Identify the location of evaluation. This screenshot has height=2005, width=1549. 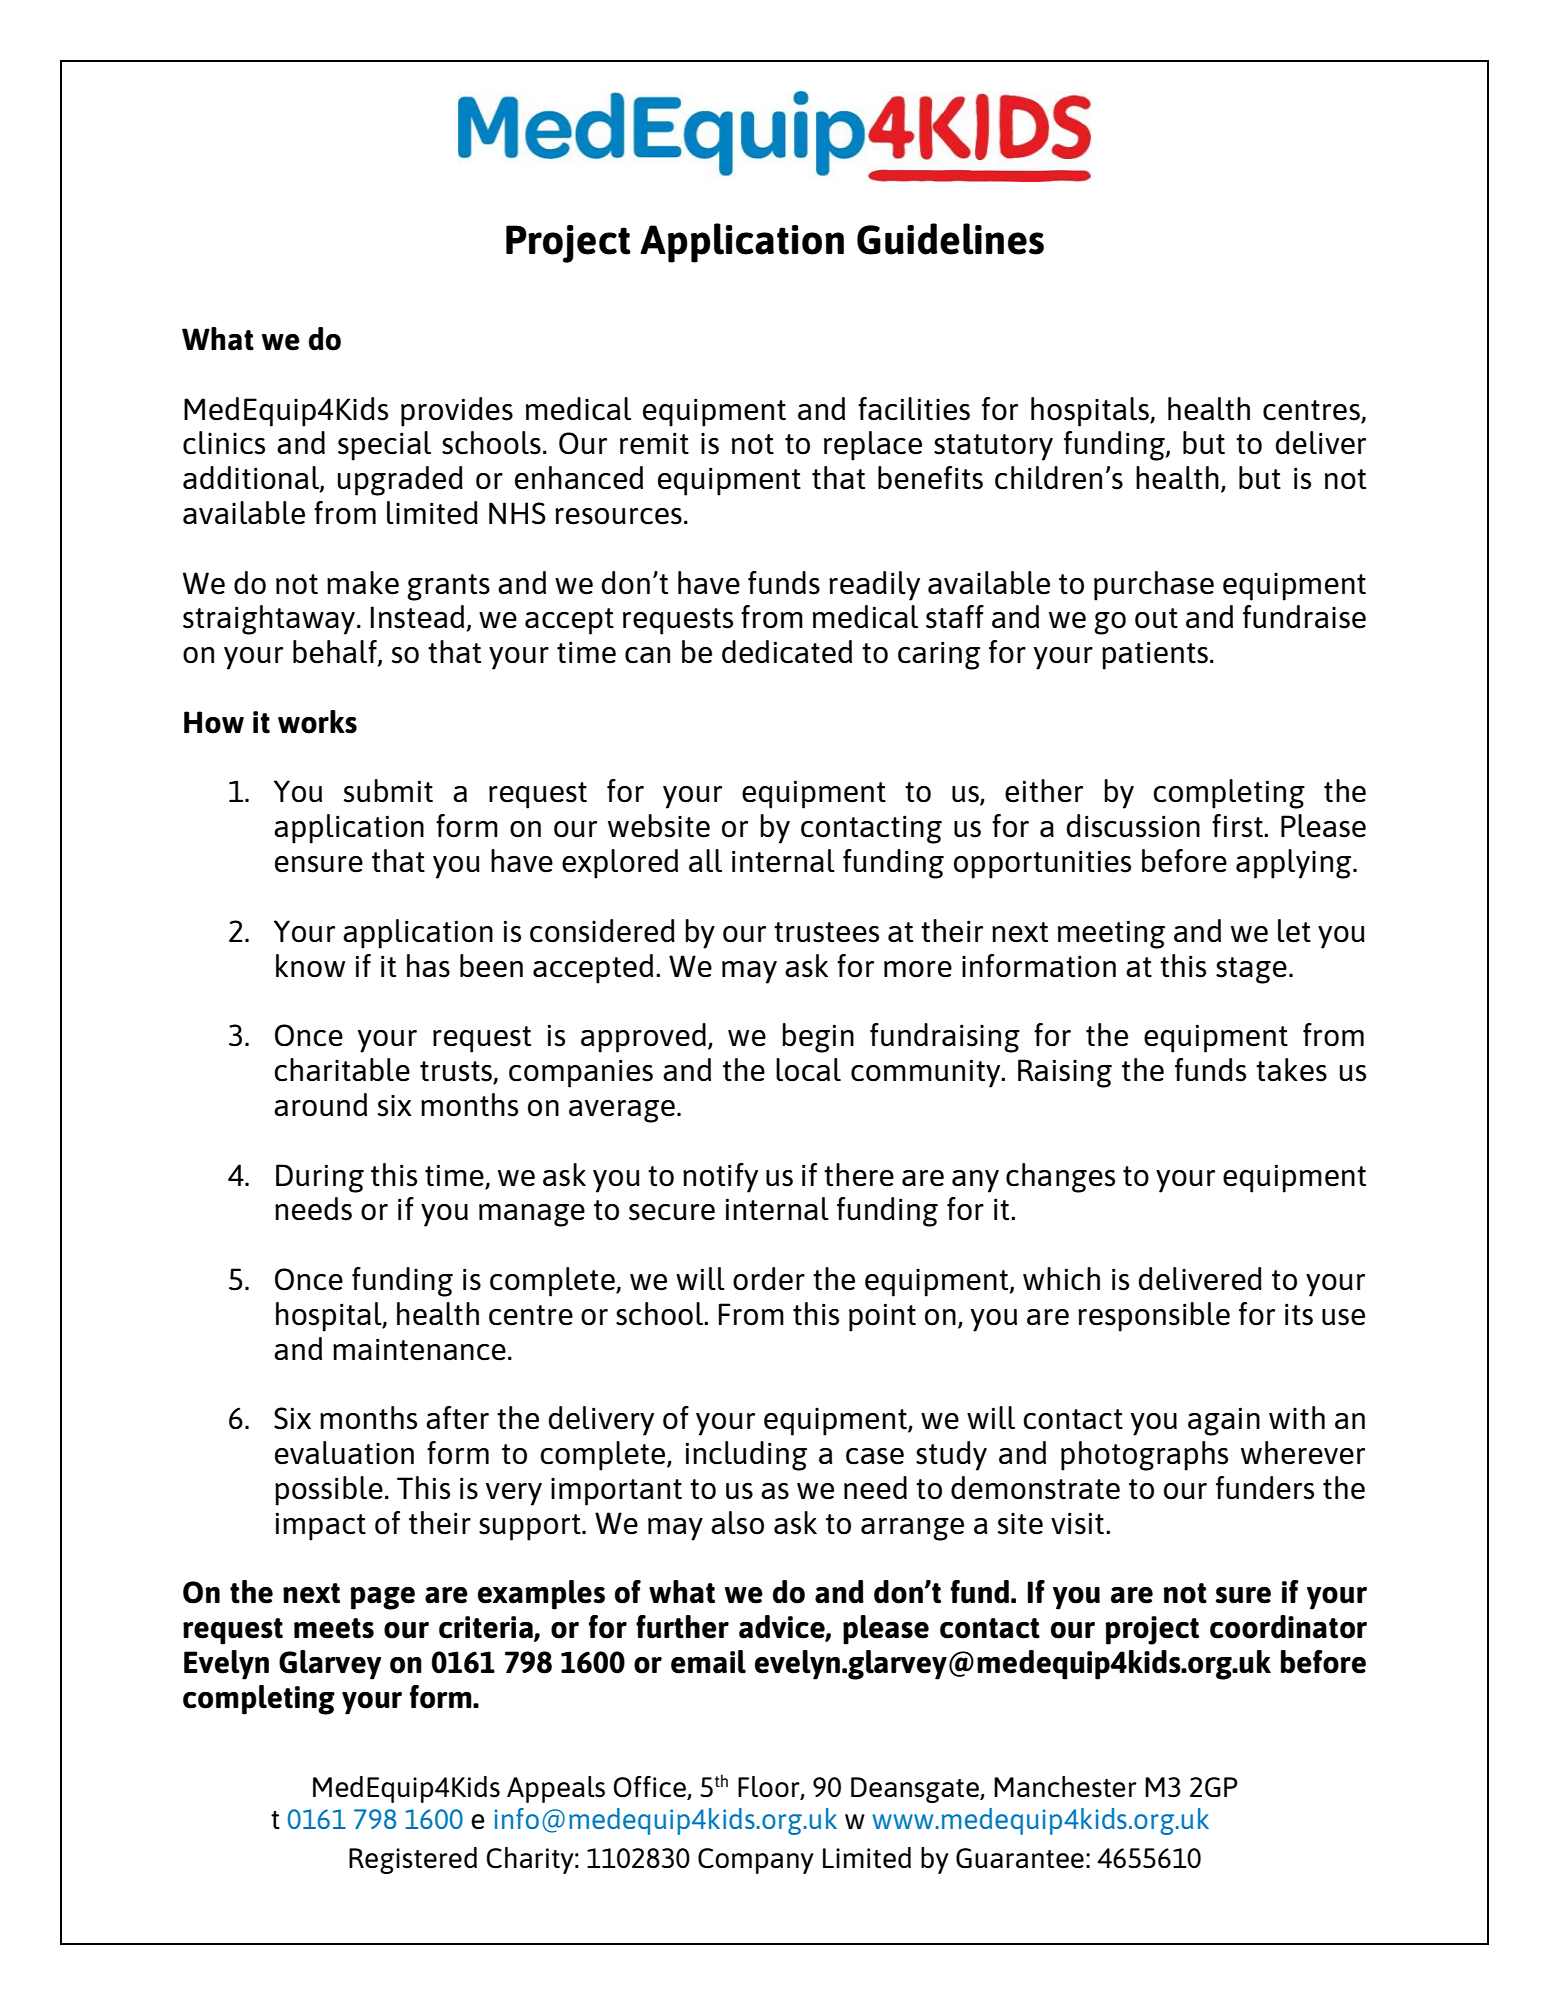
(344, 1453).
